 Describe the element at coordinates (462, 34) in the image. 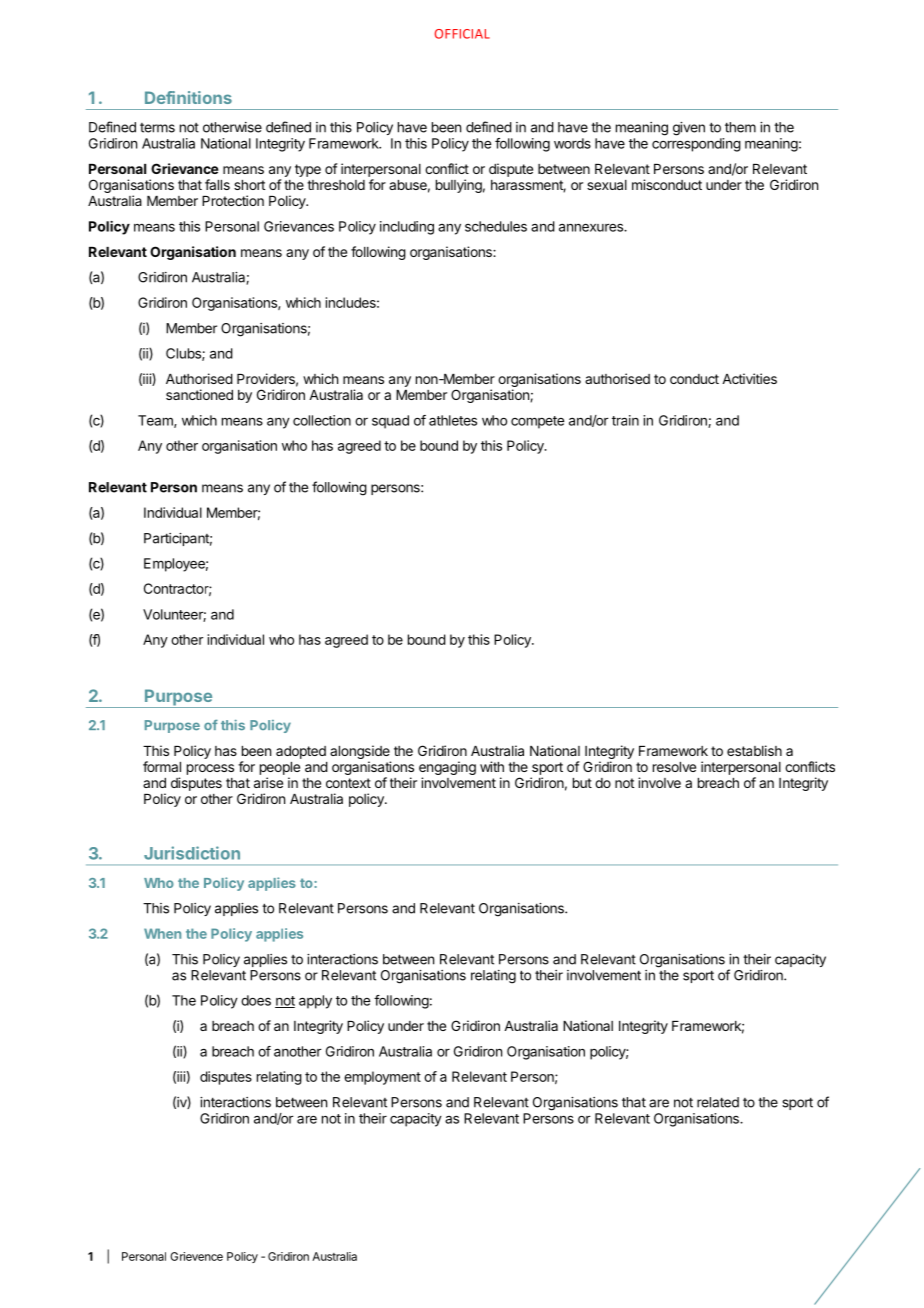

I see `OFFICIAL` at that location.
